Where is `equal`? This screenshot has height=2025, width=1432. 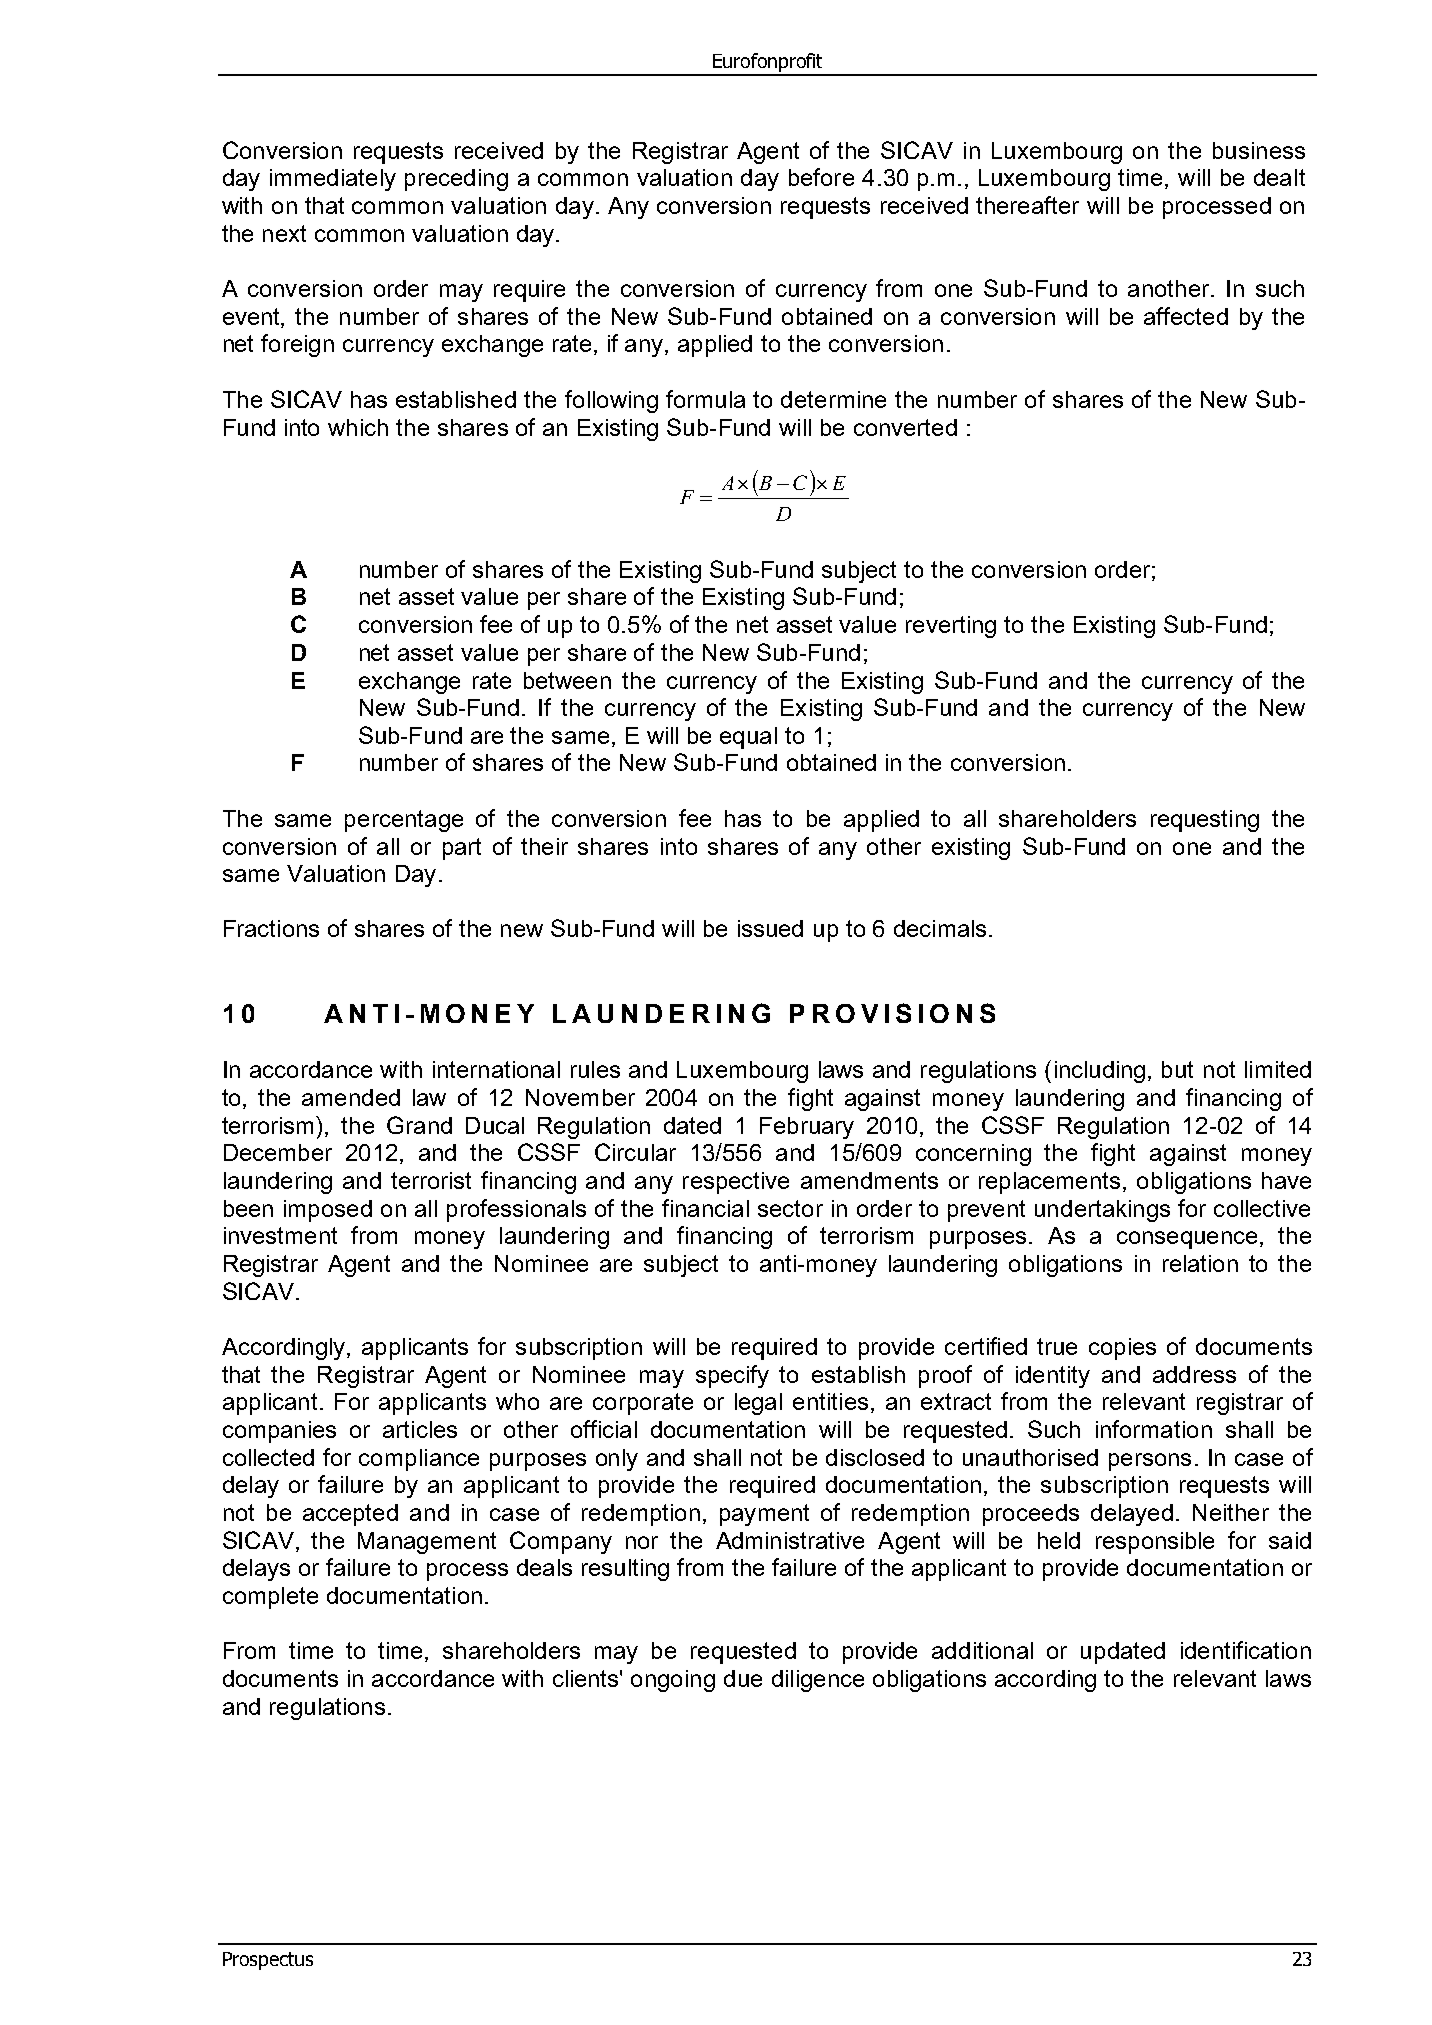
equal is located at coordinates (748, 738).
